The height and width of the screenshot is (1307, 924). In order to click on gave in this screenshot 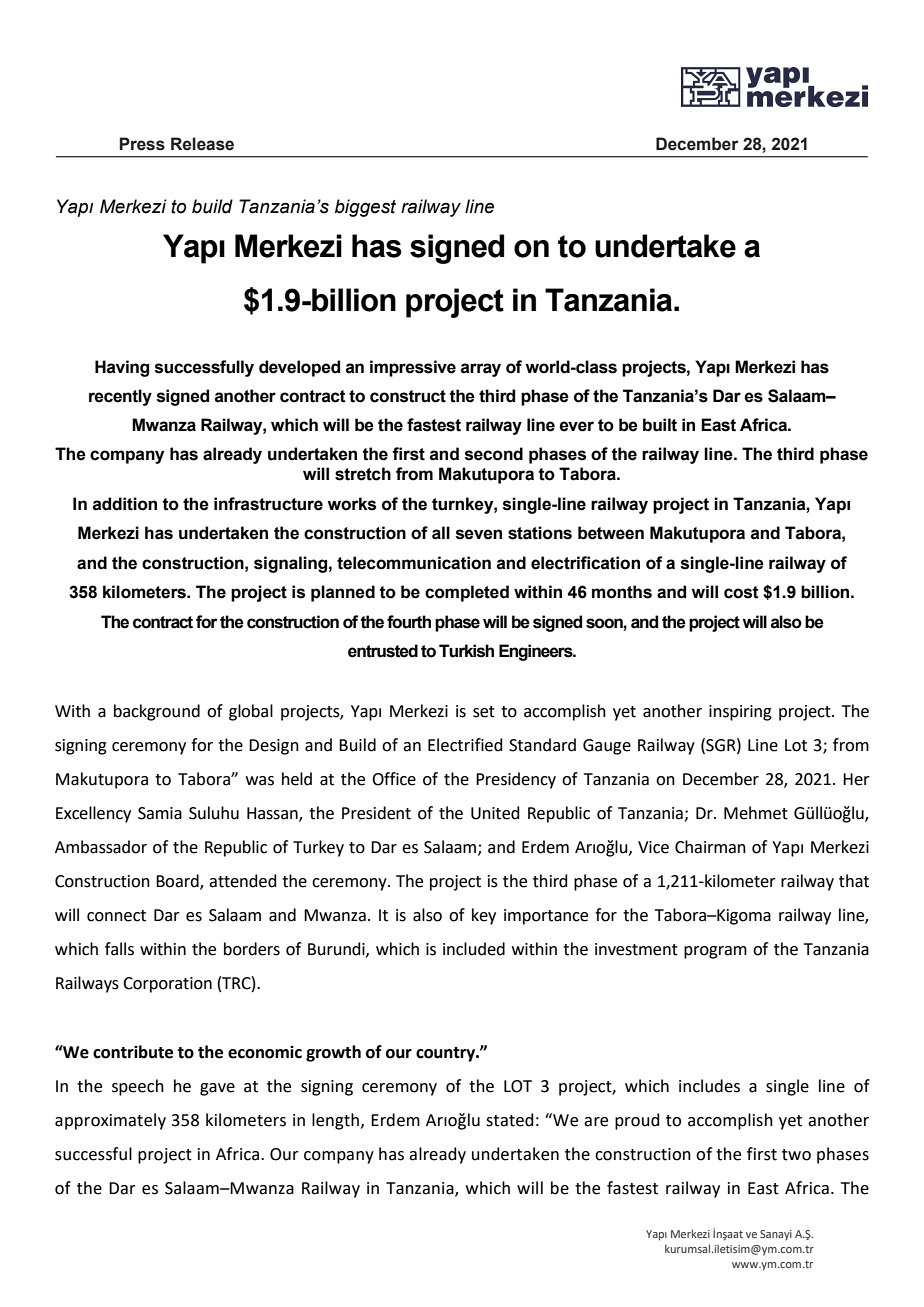, I will do `click(217, 1089)`.
